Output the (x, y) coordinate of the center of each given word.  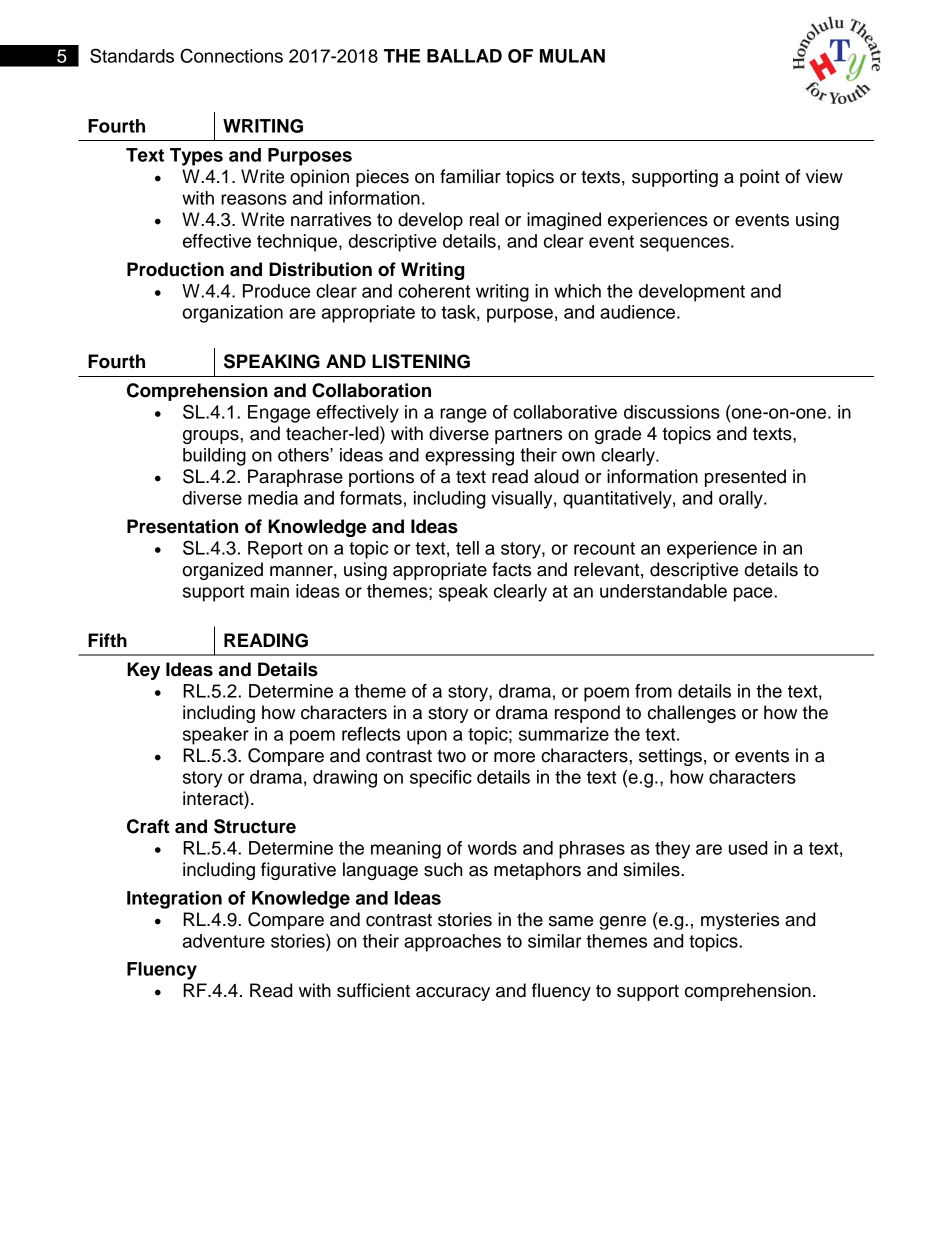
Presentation (182, 526)
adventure (224, 941)
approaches (452, 943)
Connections (232, 55)
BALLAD (464, 56)
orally (742, 500)
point (760, 178)
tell (467, 548)
